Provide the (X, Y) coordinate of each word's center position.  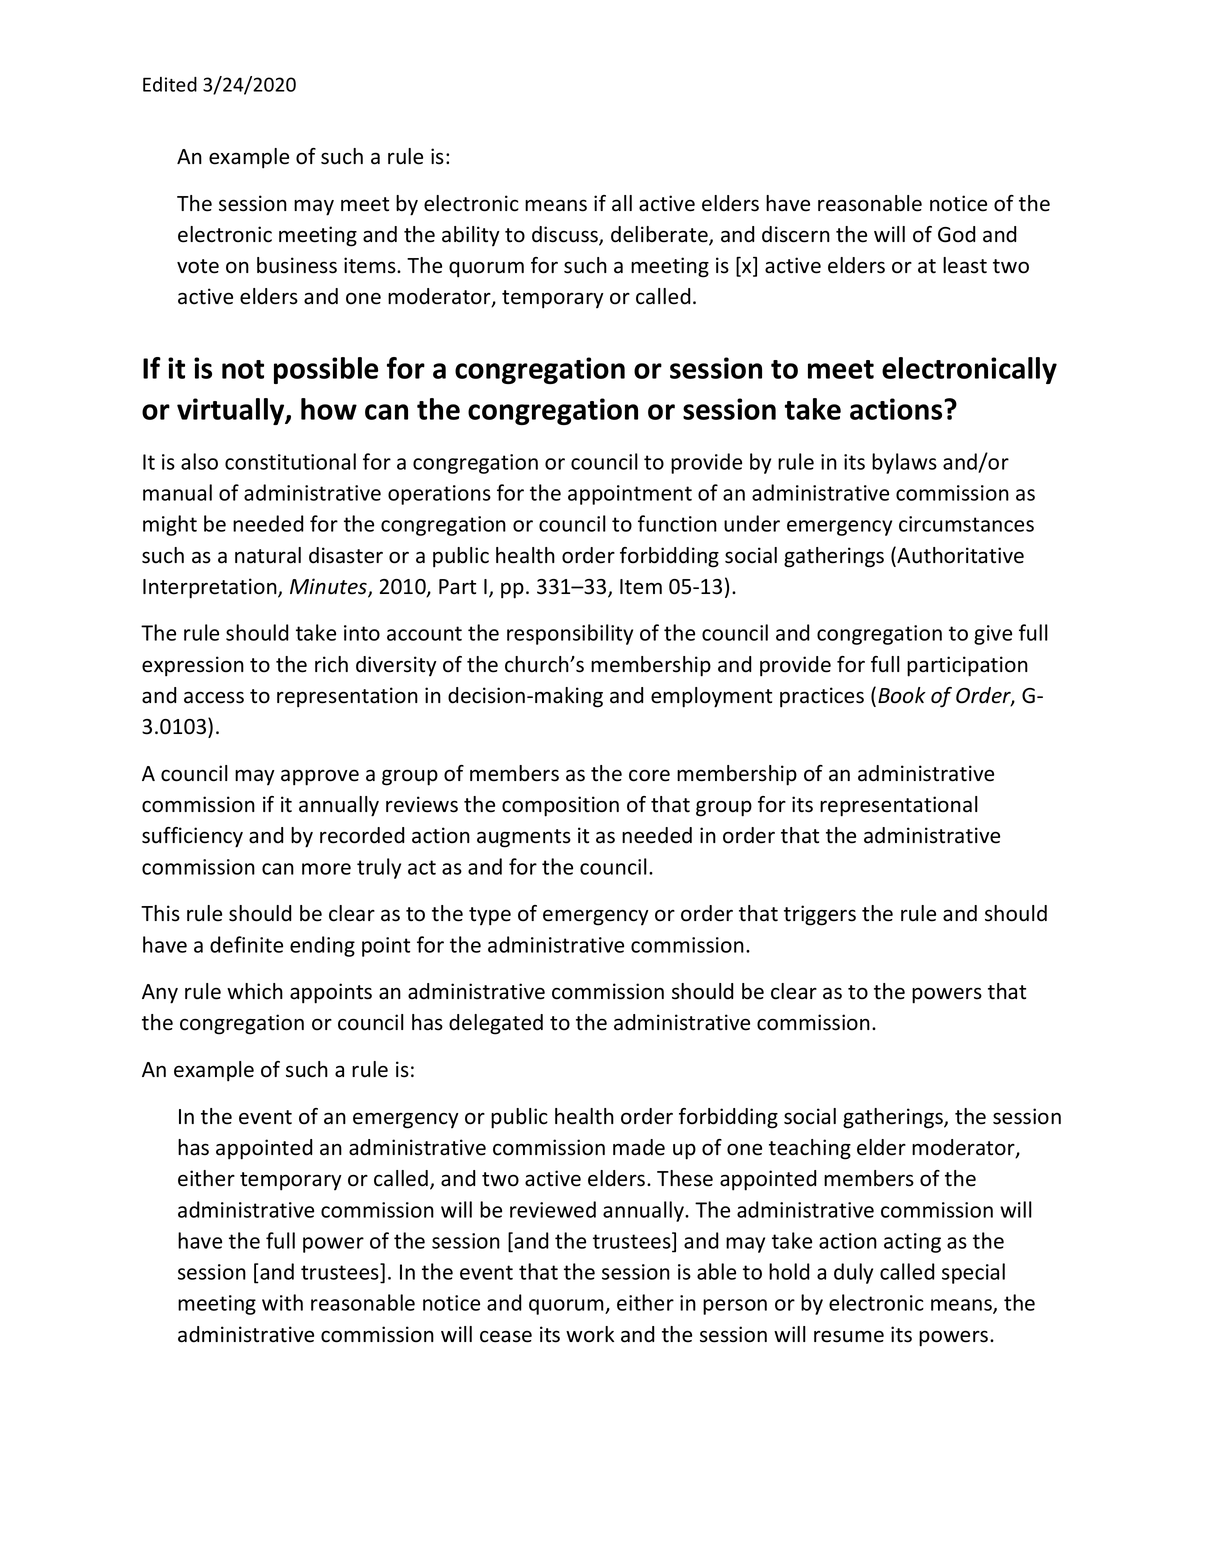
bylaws (904, 463)
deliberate (660, 235)
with (282, 1302)
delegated (496, 1024)
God (957, 234)
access (214, 697)
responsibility (570, 634)
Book (902, 695)
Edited (170, 84)
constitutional (290, 461)
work (590, 1334)
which (255, 991)
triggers (820, 915)
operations (439, 495)
